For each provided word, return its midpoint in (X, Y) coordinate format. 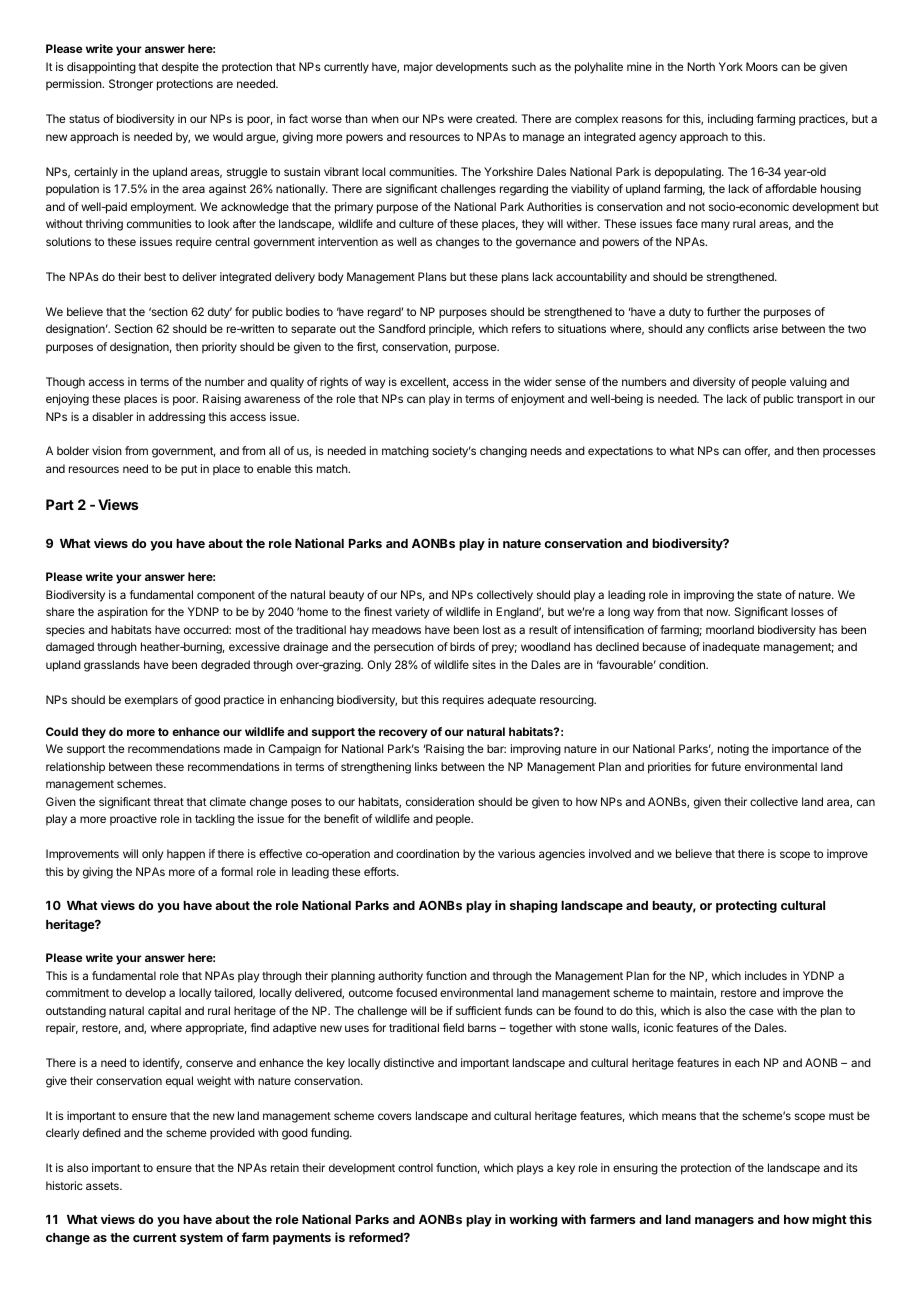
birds (462, 646)
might (829, 1220)
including (730, 120)
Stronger (131, 85)
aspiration (123, 613)
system (201, 1239)
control (415, 1167)
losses (807, 611)
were (460, 119)
